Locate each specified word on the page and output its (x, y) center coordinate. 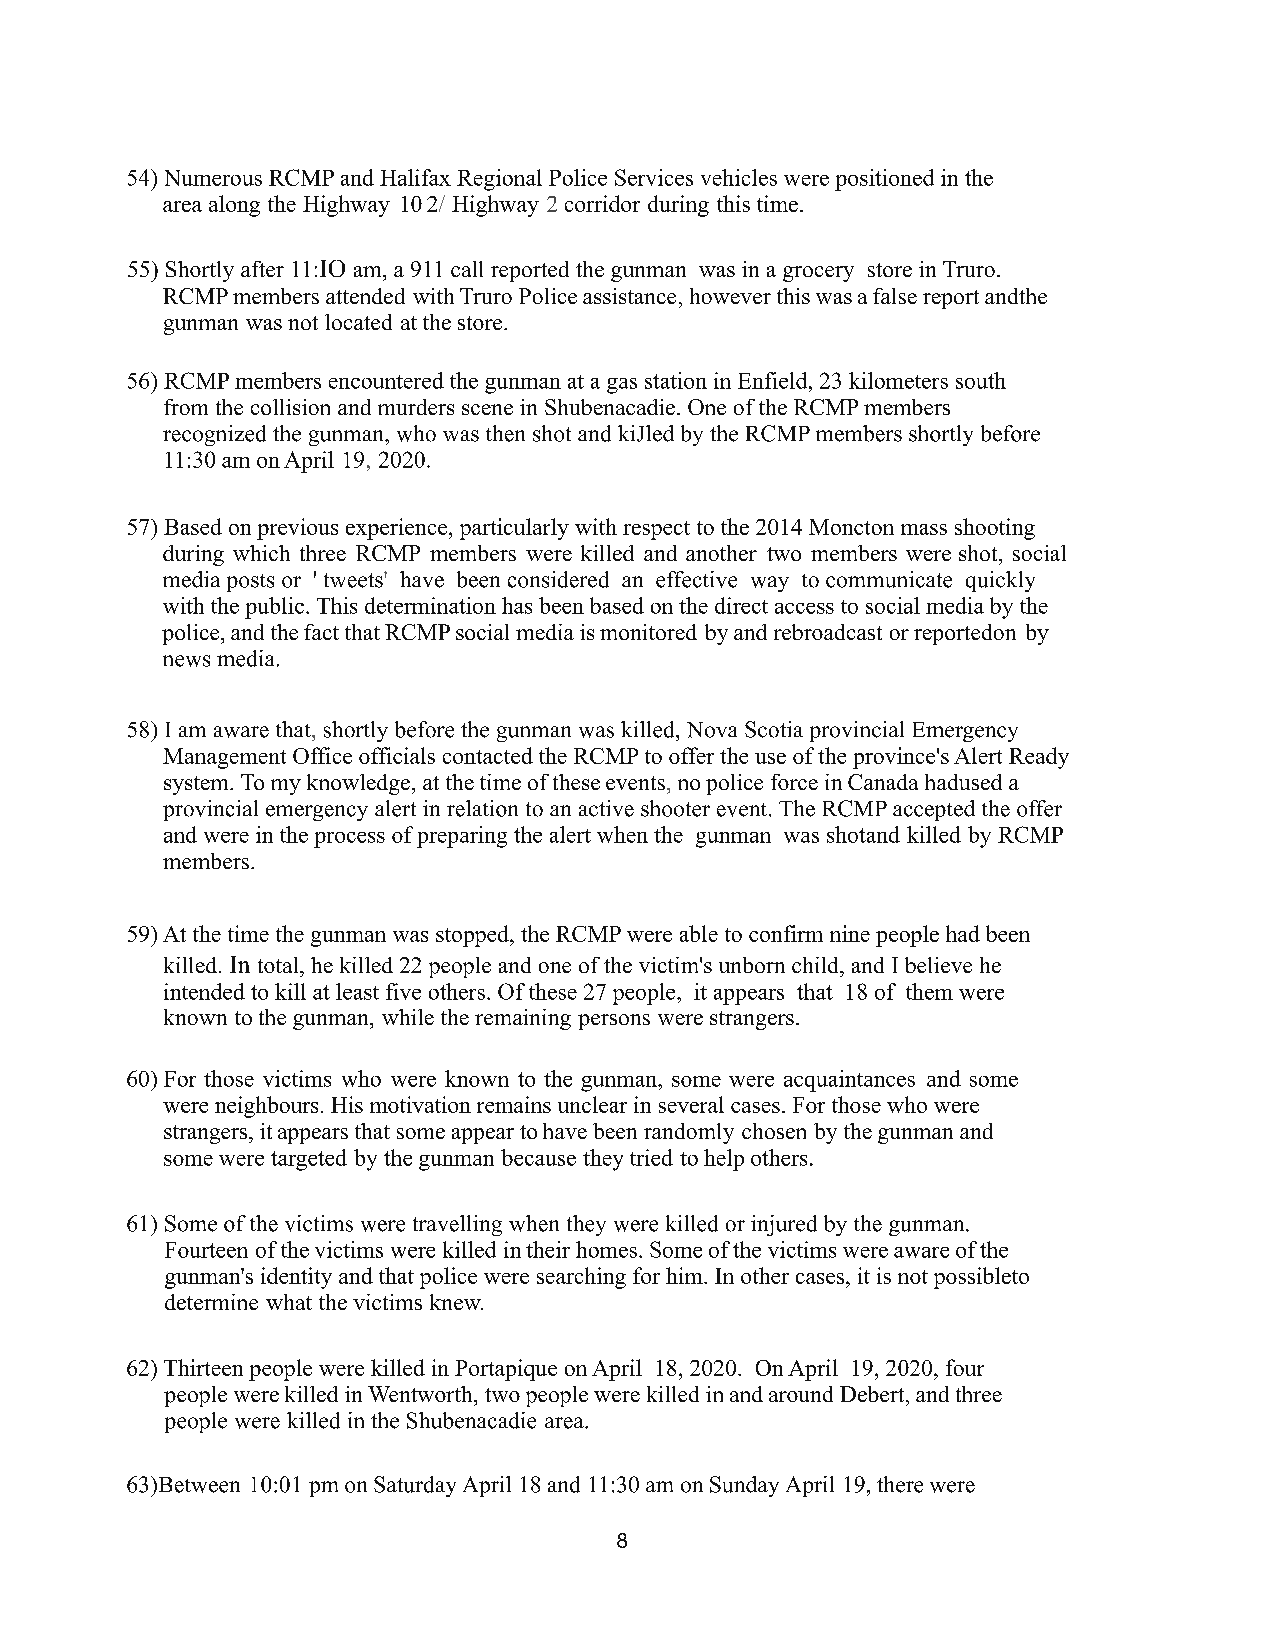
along (234, 206)
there (900, 1484)
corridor (602, 203)
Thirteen (203, 1367)
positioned (884, 180)
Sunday (744, 1486)
